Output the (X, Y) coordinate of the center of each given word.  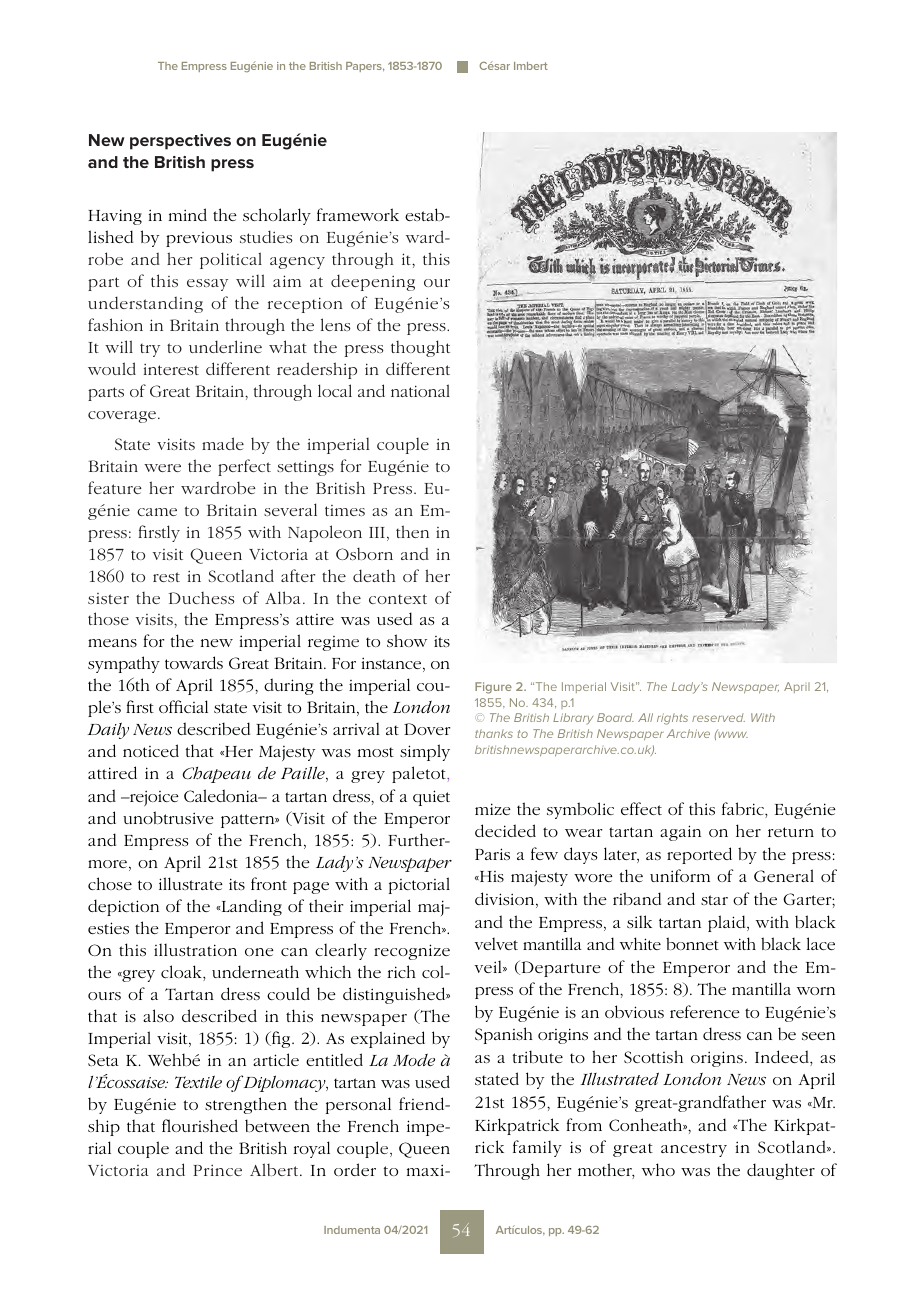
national (420, 390)
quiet (431, 798)
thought (420, 348)
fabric (744, 810)
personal (358, 1105)
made (223, 443)
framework (358, 214)
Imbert (531, 66)
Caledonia (222, 795)
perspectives (180, 142)
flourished (200, 1125)
